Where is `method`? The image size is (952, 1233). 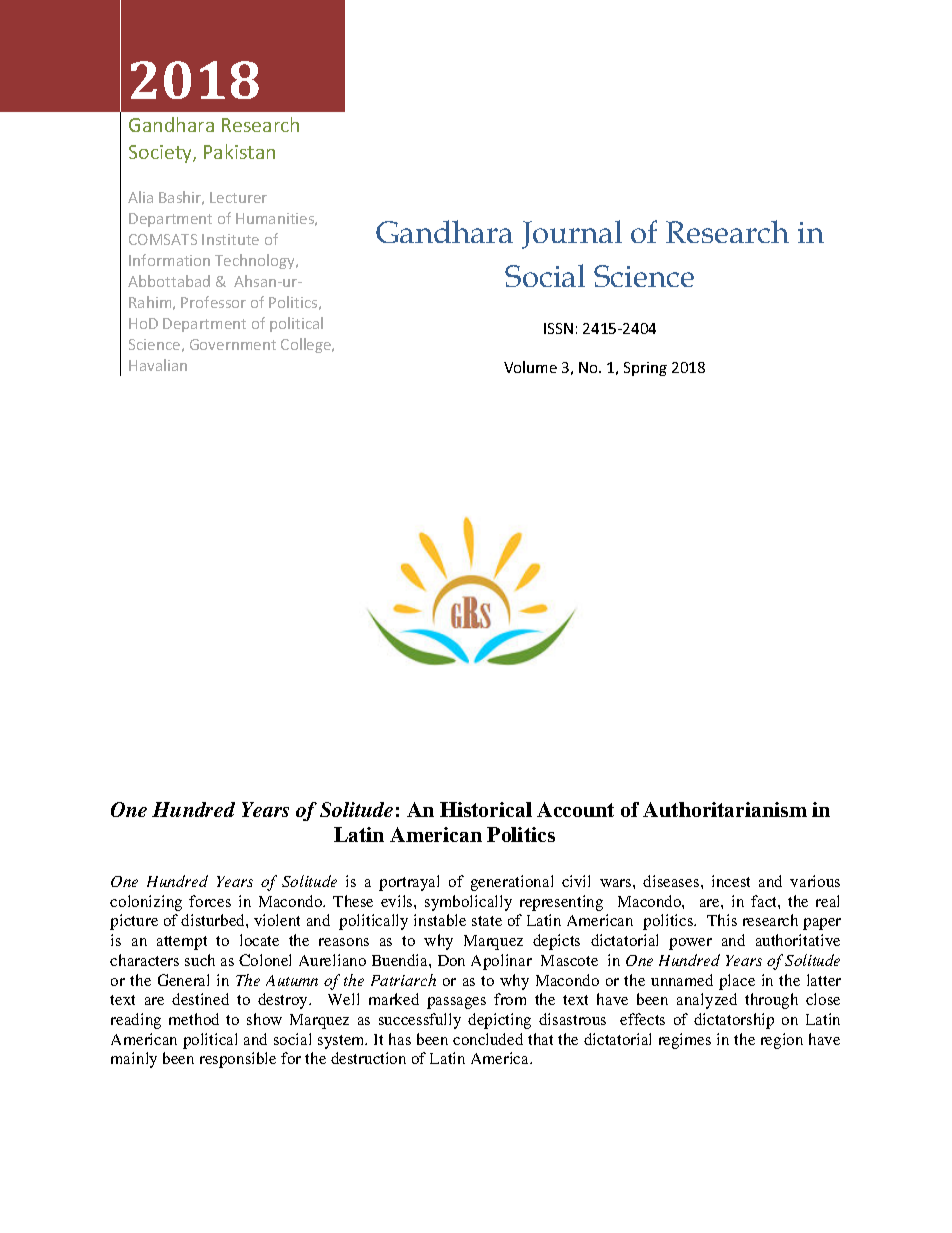
method is located at coordinates (194, 1019).
